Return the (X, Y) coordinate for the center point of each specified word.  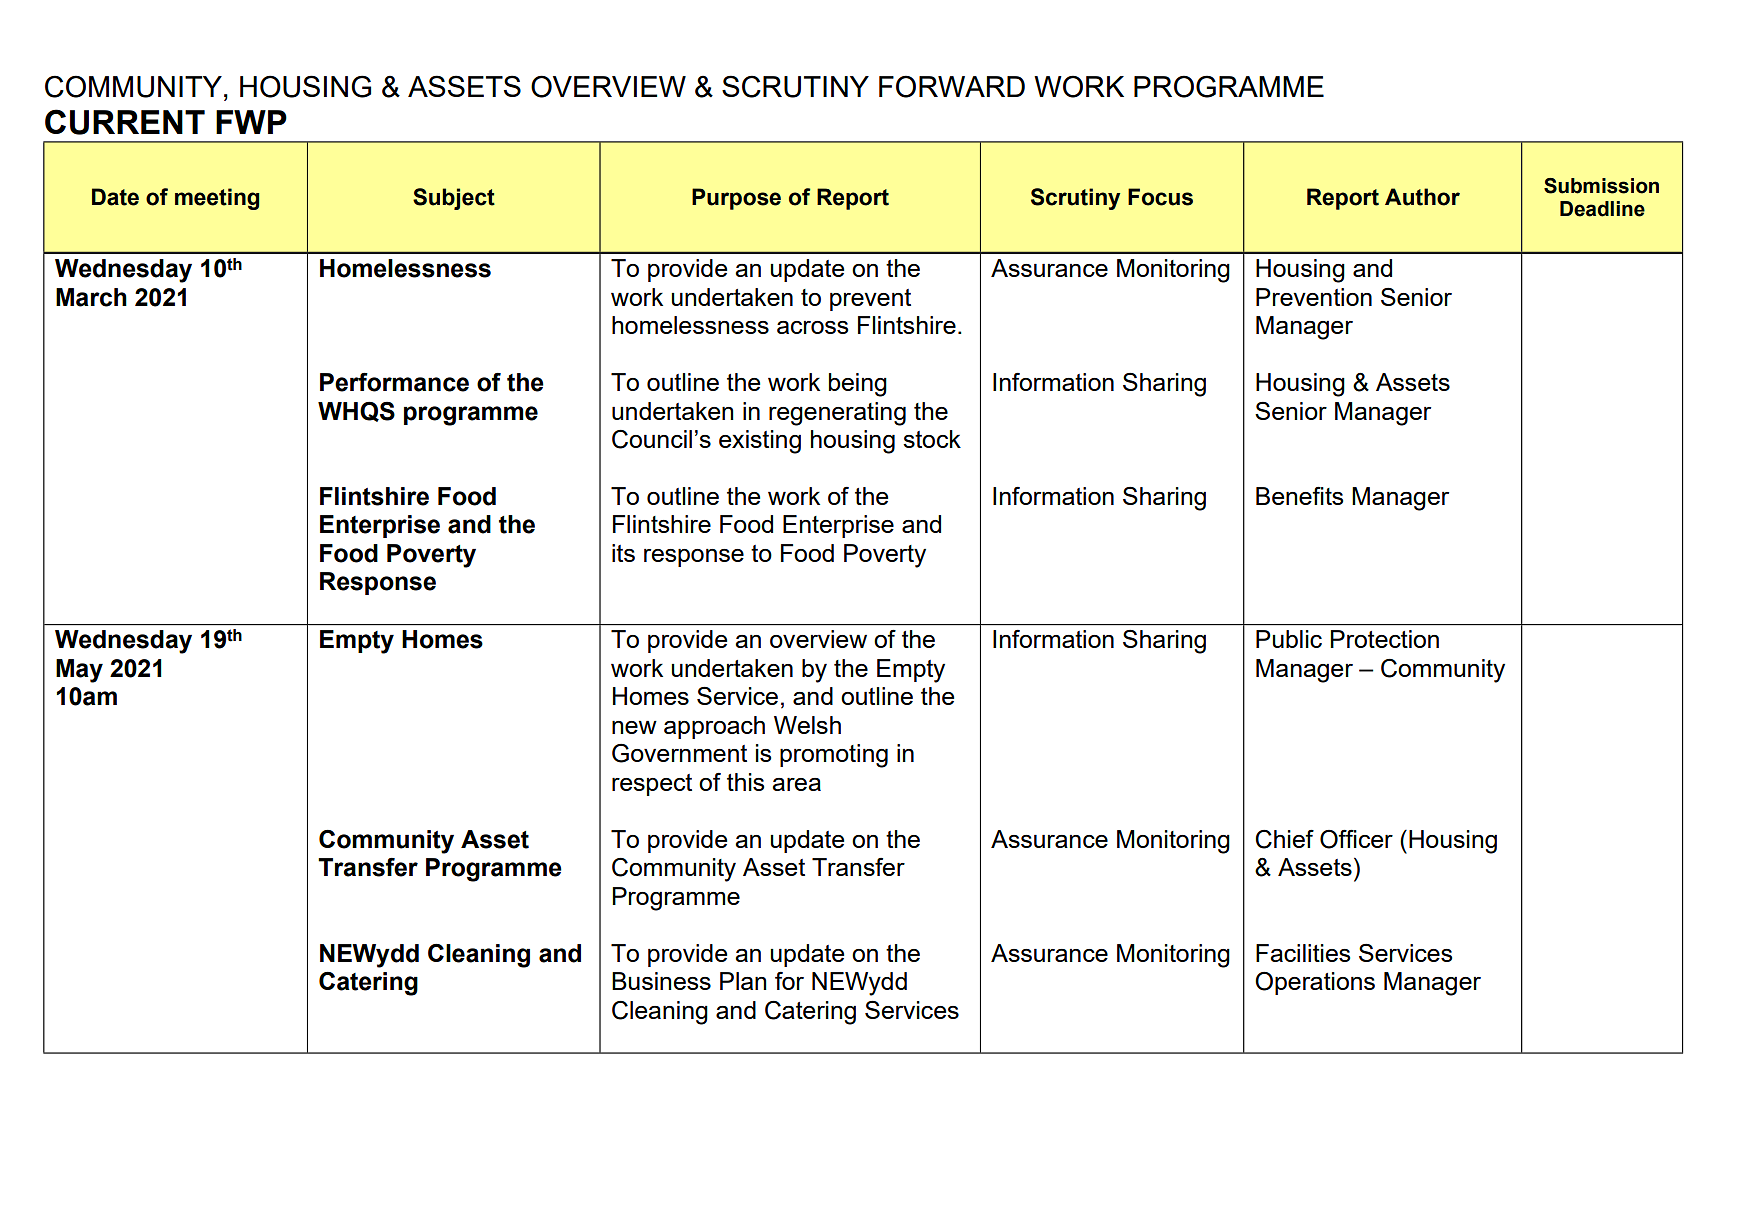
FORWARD (952, 86)
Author (1422, 197)
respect (652, 785)
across (812, 327)
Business (661, 981)
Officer (1356, 839)
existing (760, 442)
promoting (834, 756)
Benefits (1299, 495)
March (91, 297)
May (79, 671)
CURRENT (125, 122)
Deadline (1602, 209)
